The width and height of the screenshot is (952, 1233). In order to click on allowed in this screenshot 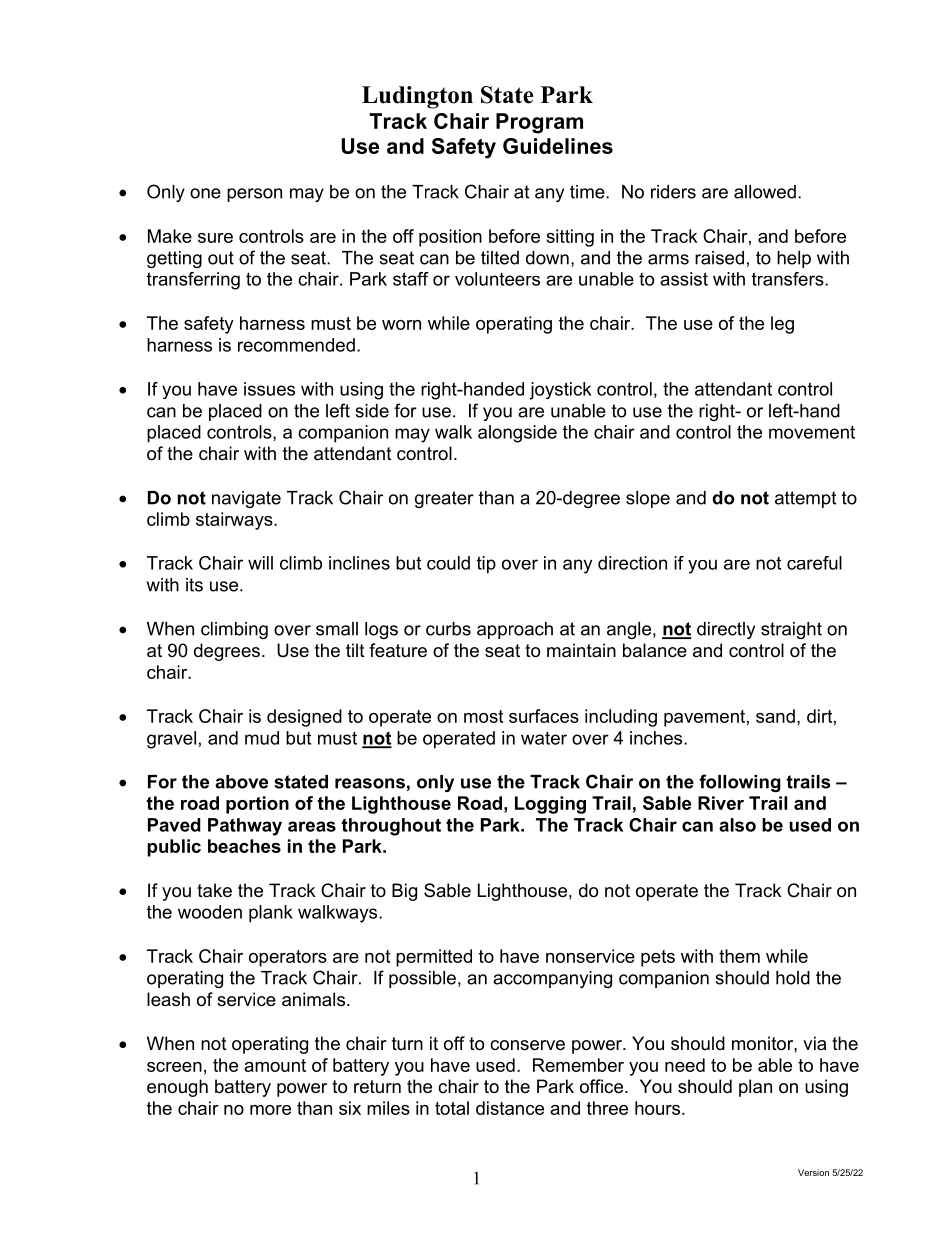, I will do `click(765, 192)`.
